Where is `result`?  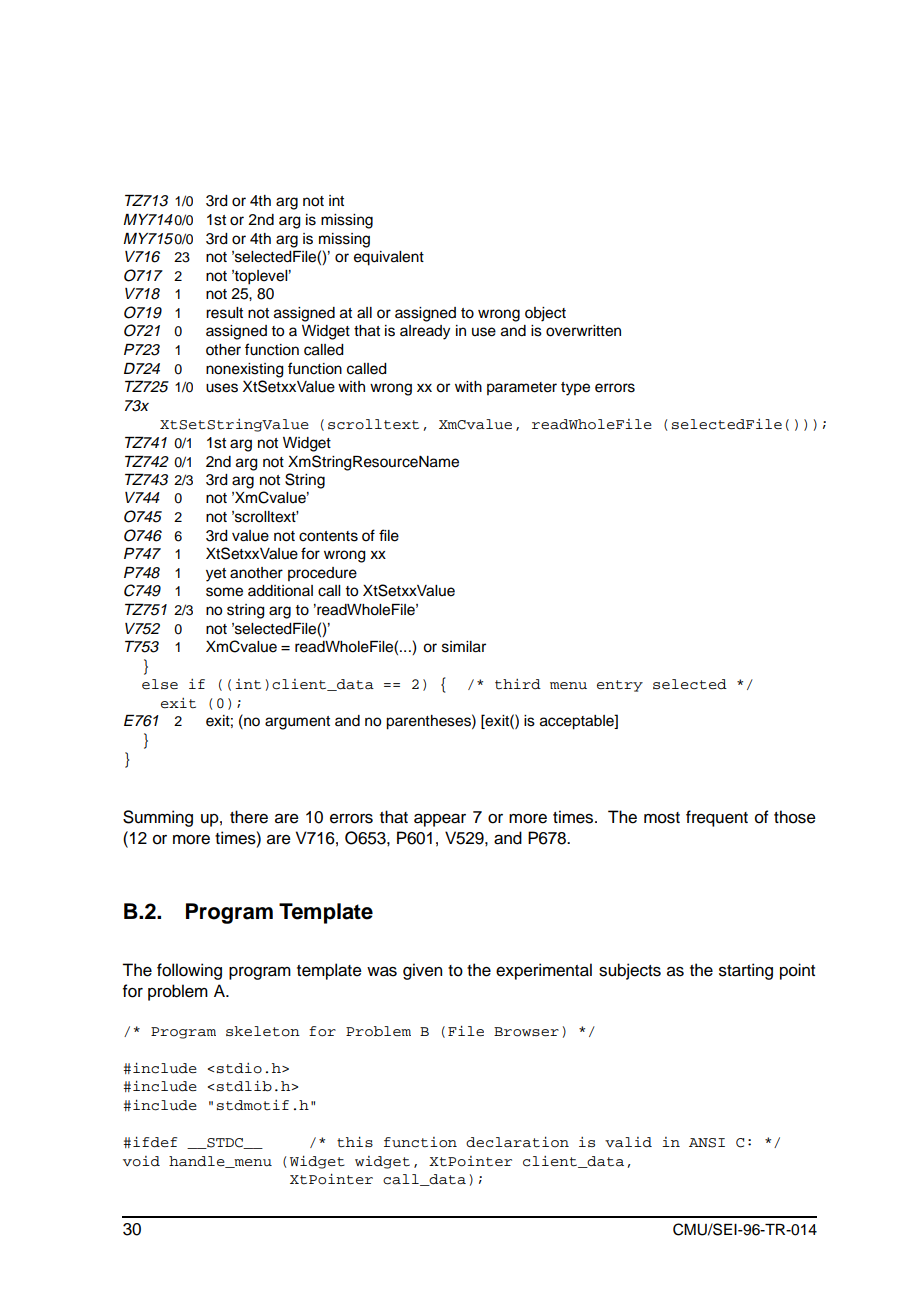
result is located at coordinates (224, 313).
